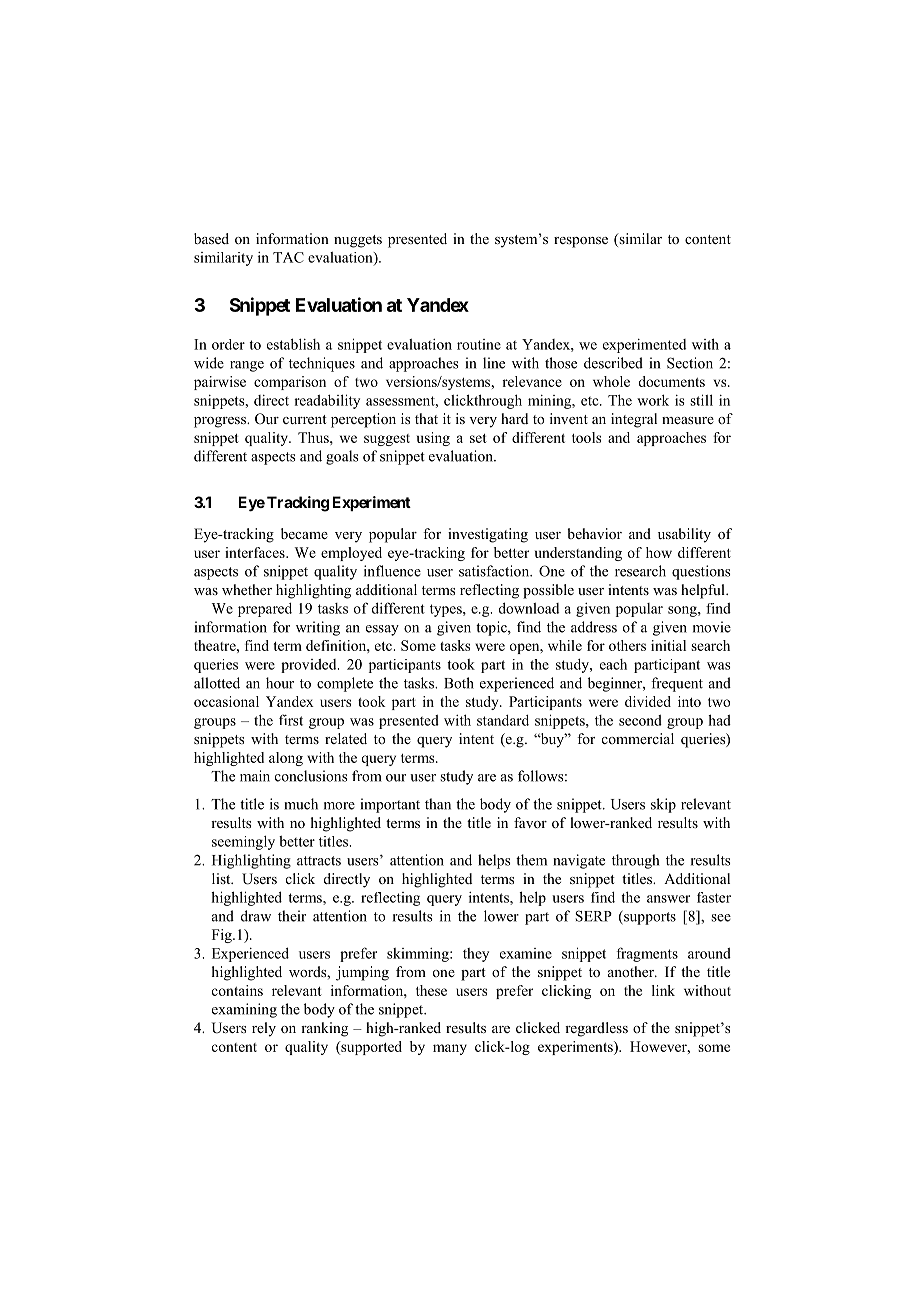 The height and width of the screenshot is (1308, 924). Describe the element at coordinates (581, 242) in the screenshot. I see `response` at that location.
